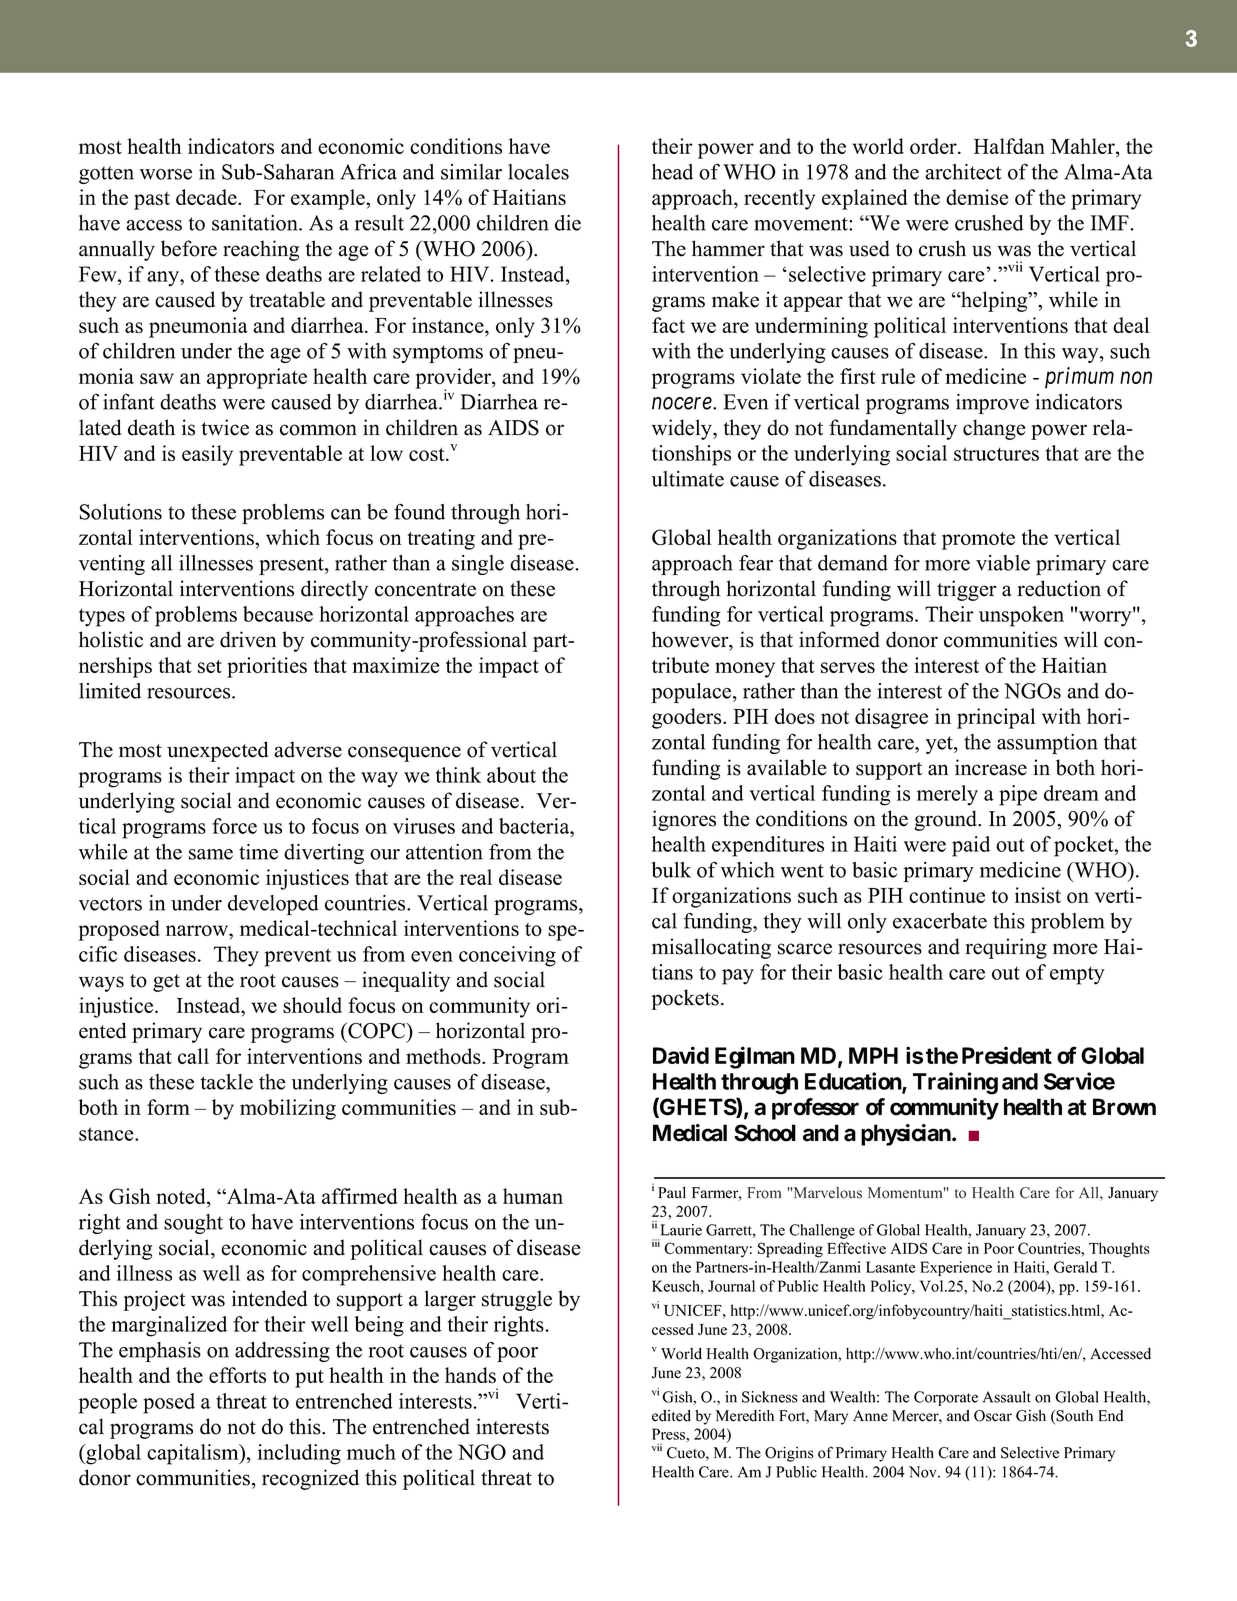  I want to click on decade, so click(207, 197).
